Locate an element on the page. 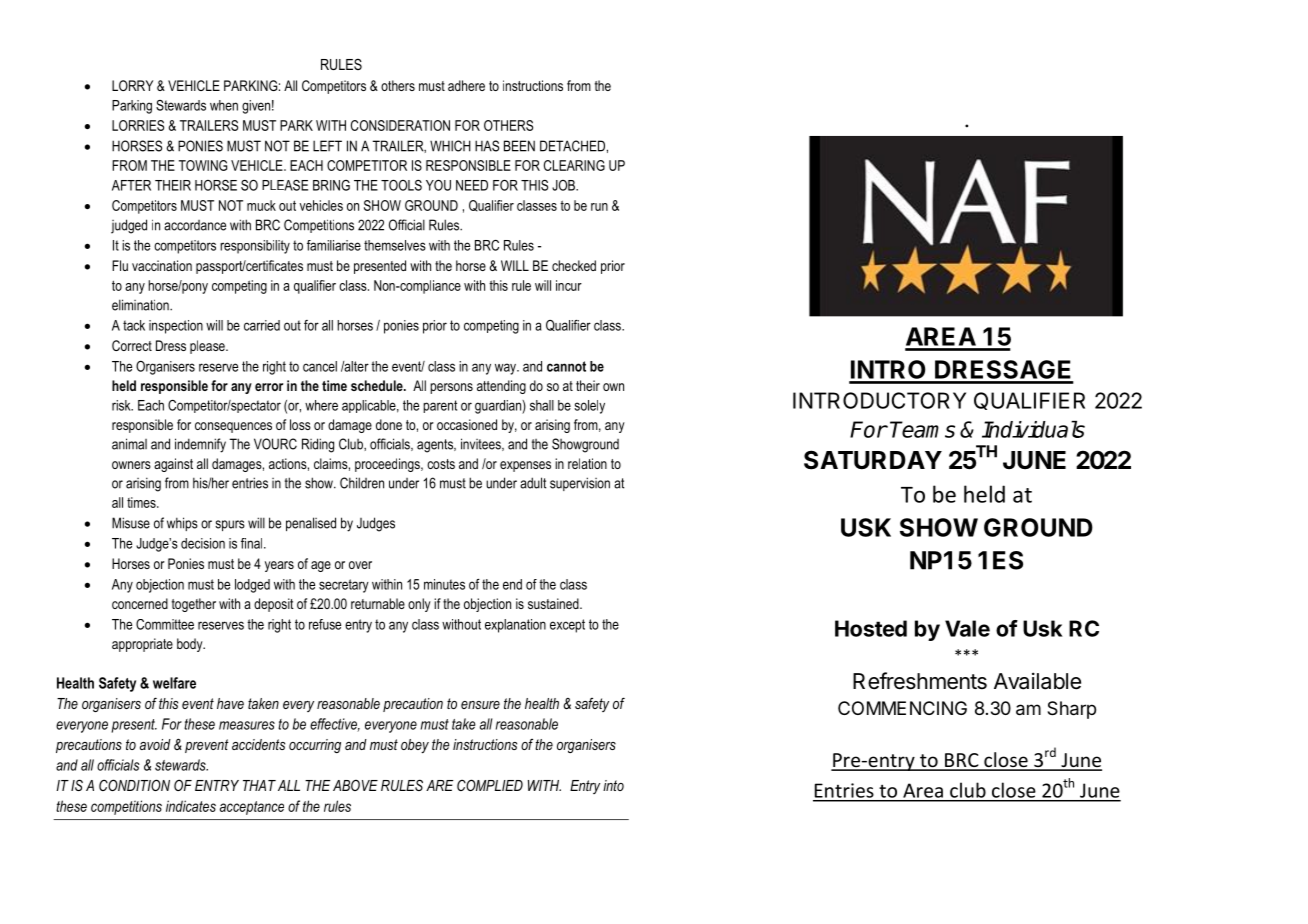  when is located at coordinates (224, 105).
